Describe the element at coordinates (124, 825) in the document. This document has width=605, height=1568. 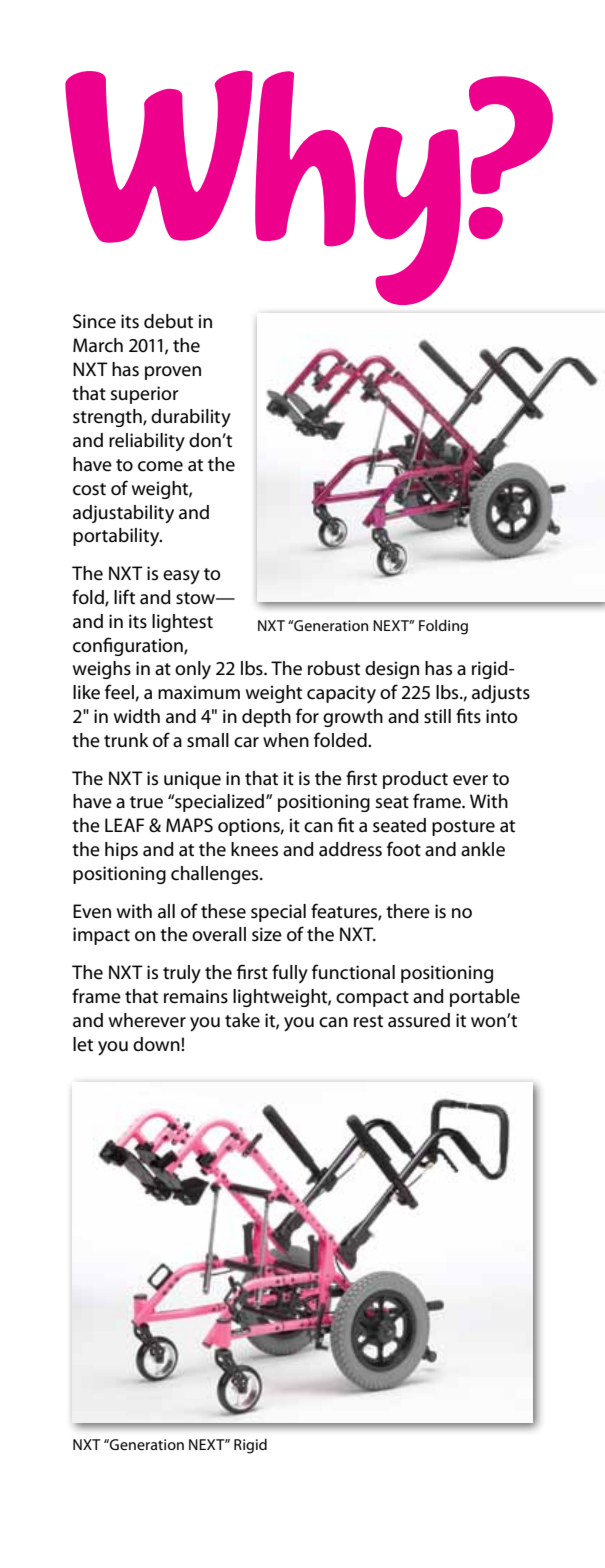
I see `LEAF` at that location.
